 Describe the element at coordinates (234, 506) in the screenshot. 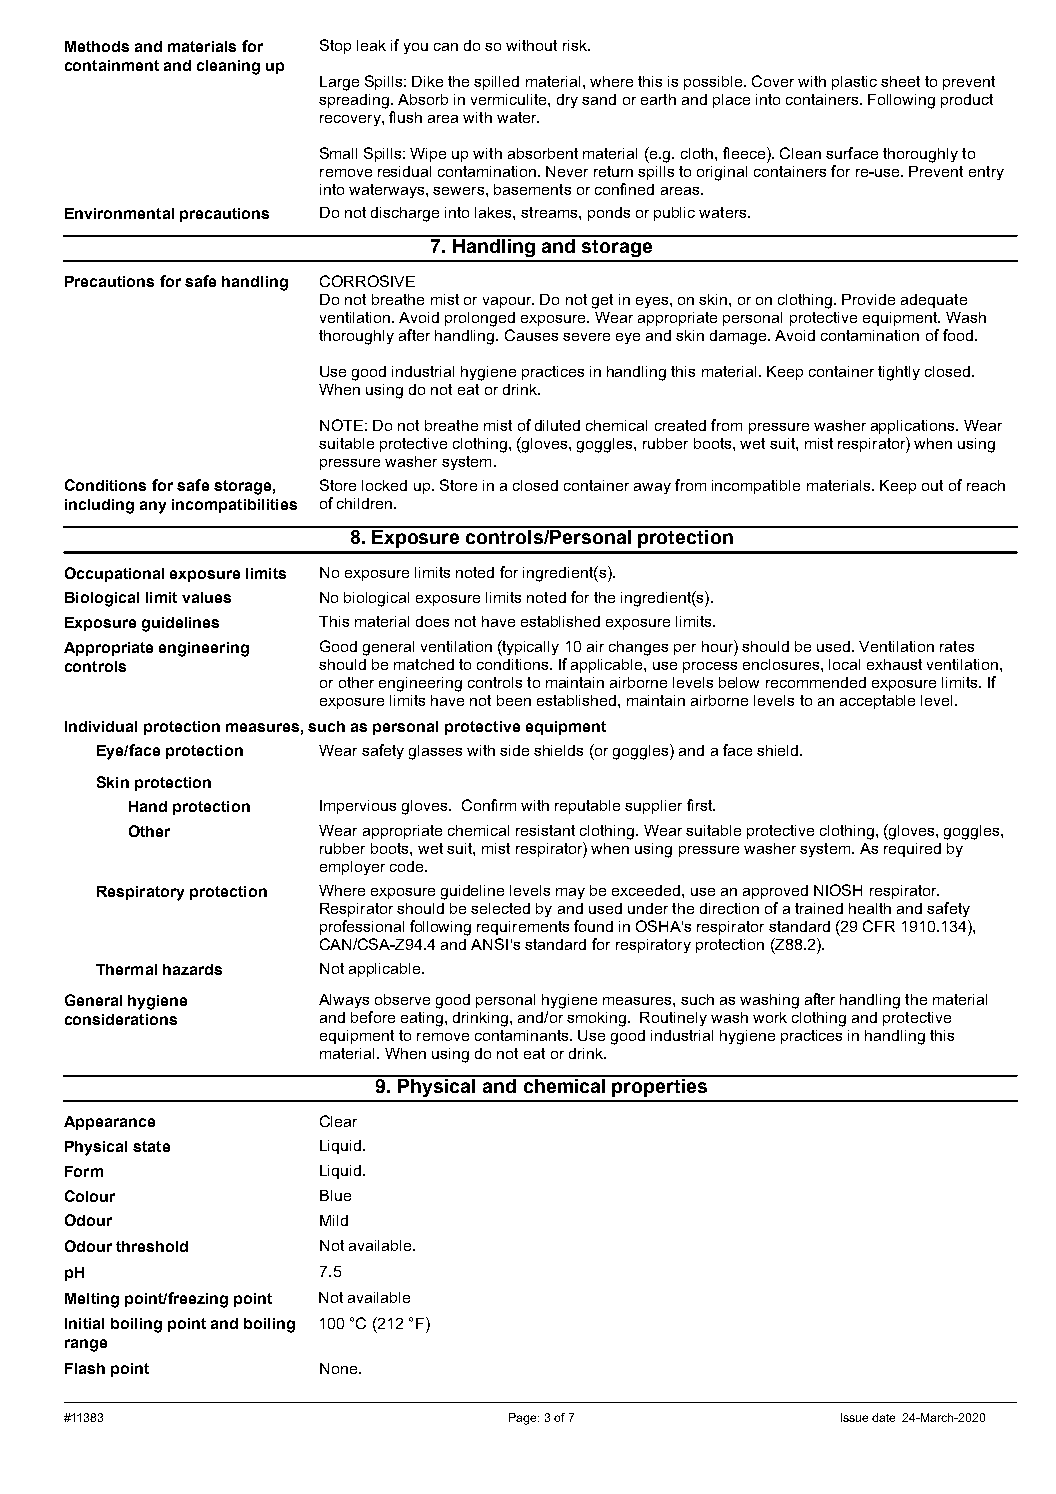

I see `incompatibilities` at that location.
